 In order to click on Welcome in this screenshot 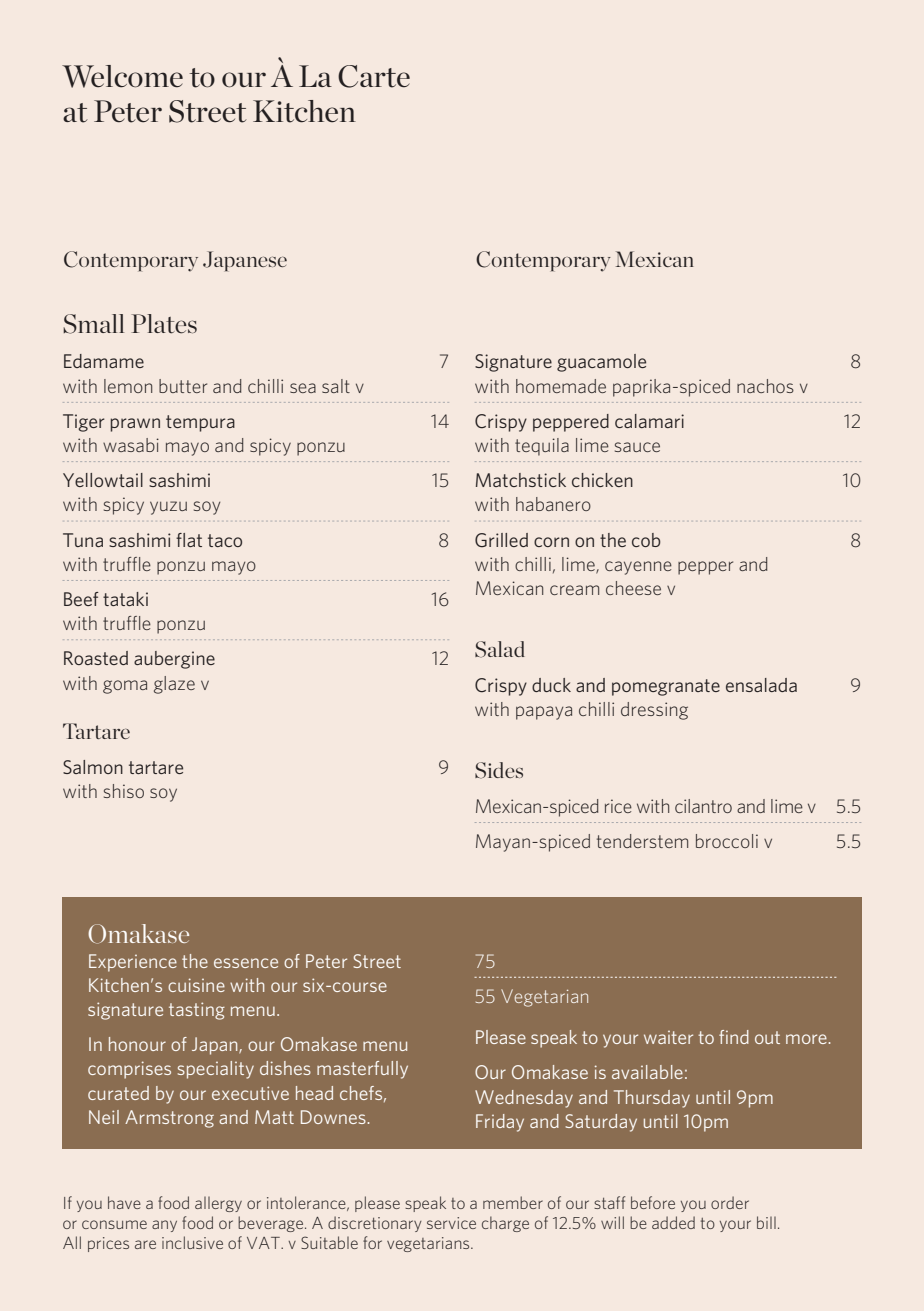, I will do `click(122, 76)`.
